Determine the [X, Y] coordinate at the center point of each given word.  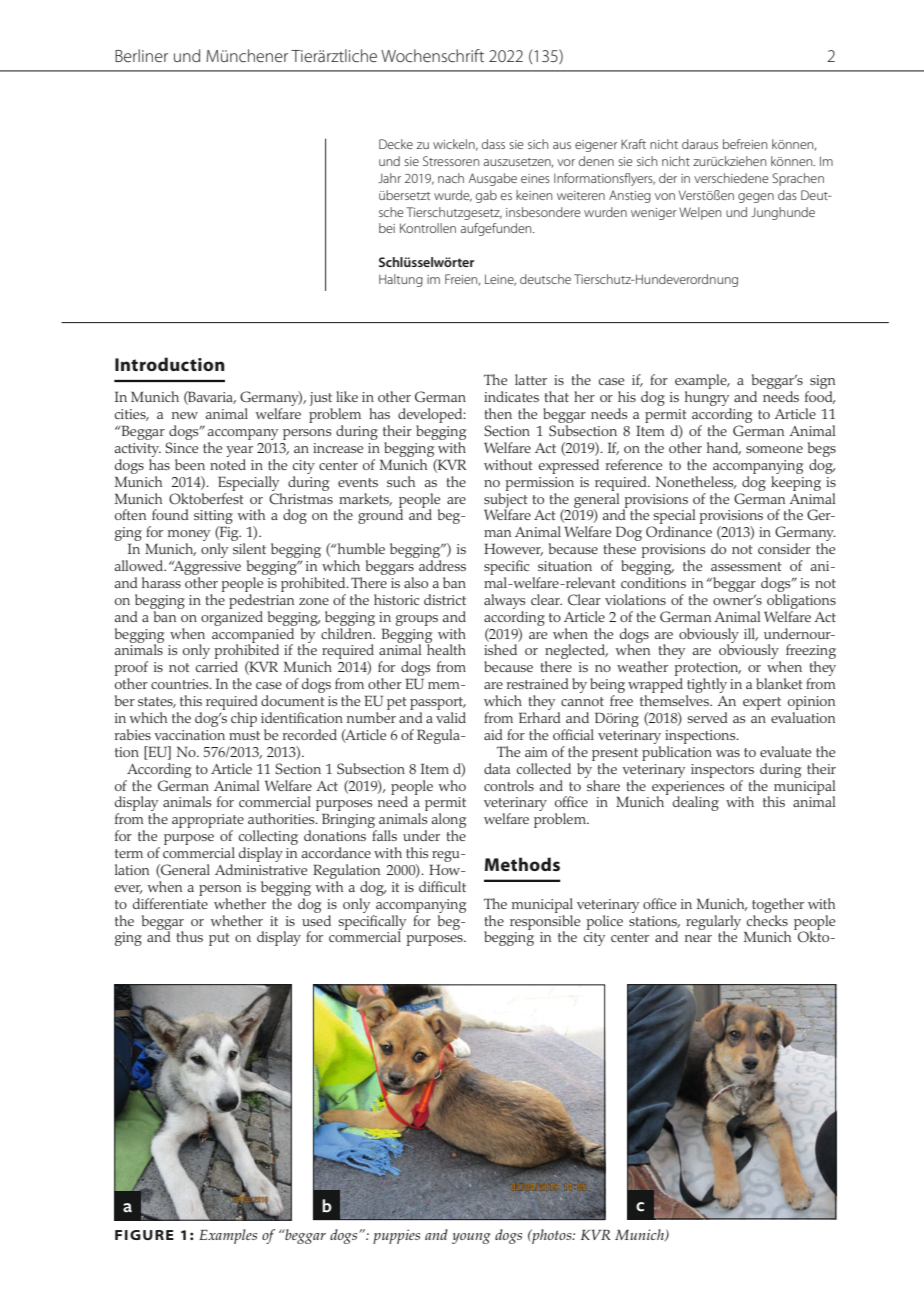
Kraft [633, 144]
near [698, 938]
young [471, 1238]
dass [493, 144]
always [504, 601]
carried [217, 666]
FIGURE [144, 1235]
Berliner [141, 55]
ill [751, 634]
